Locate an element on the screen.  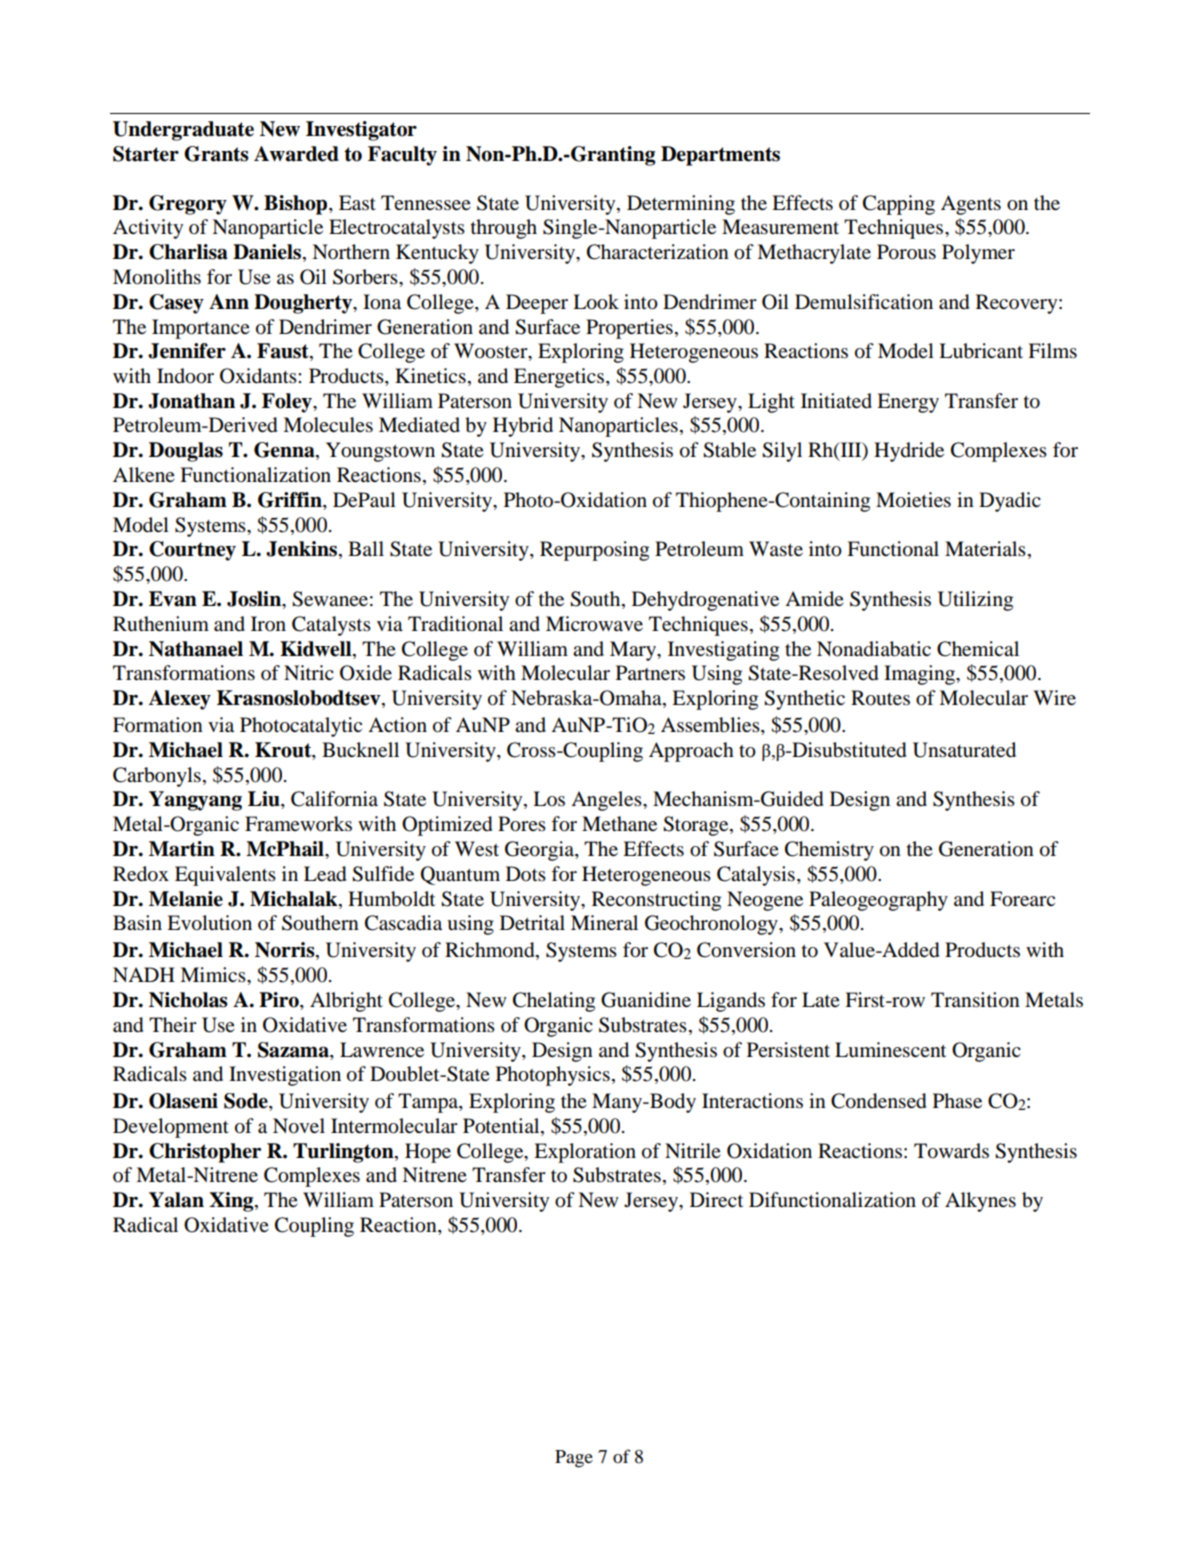
Repurposing is located at coordinates (594, 551).
